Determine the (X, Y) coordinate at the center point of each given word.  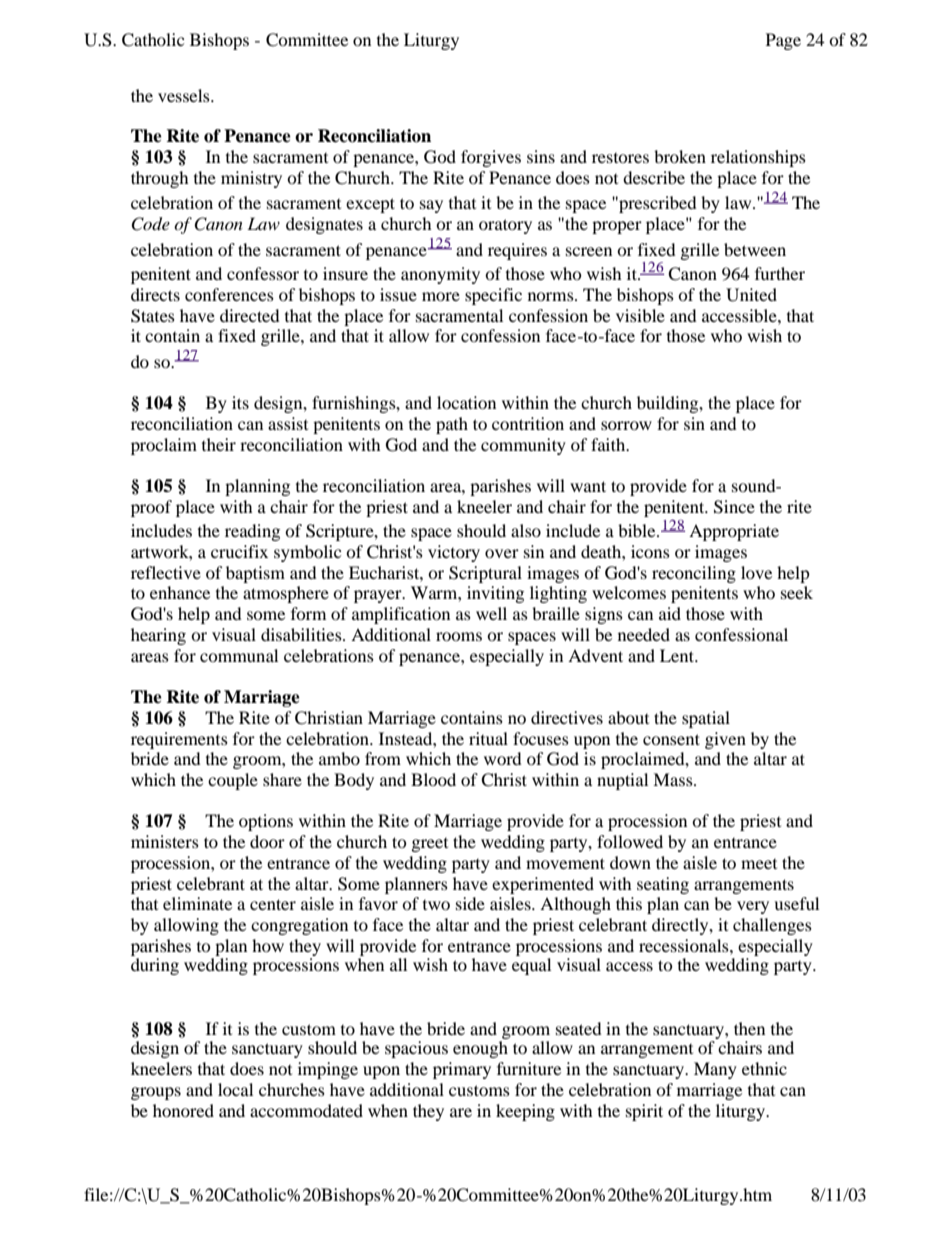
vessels (185, 95)
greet (430, 845)
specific (493, 296)
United (751, 295)
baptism (255, 574)
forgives (491, 158)
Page (783, 41)
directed (250, 315)
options (266, 822)
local (235, 1089)
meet (759, 864)
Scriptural (485, 574)
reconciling (694, 574)
